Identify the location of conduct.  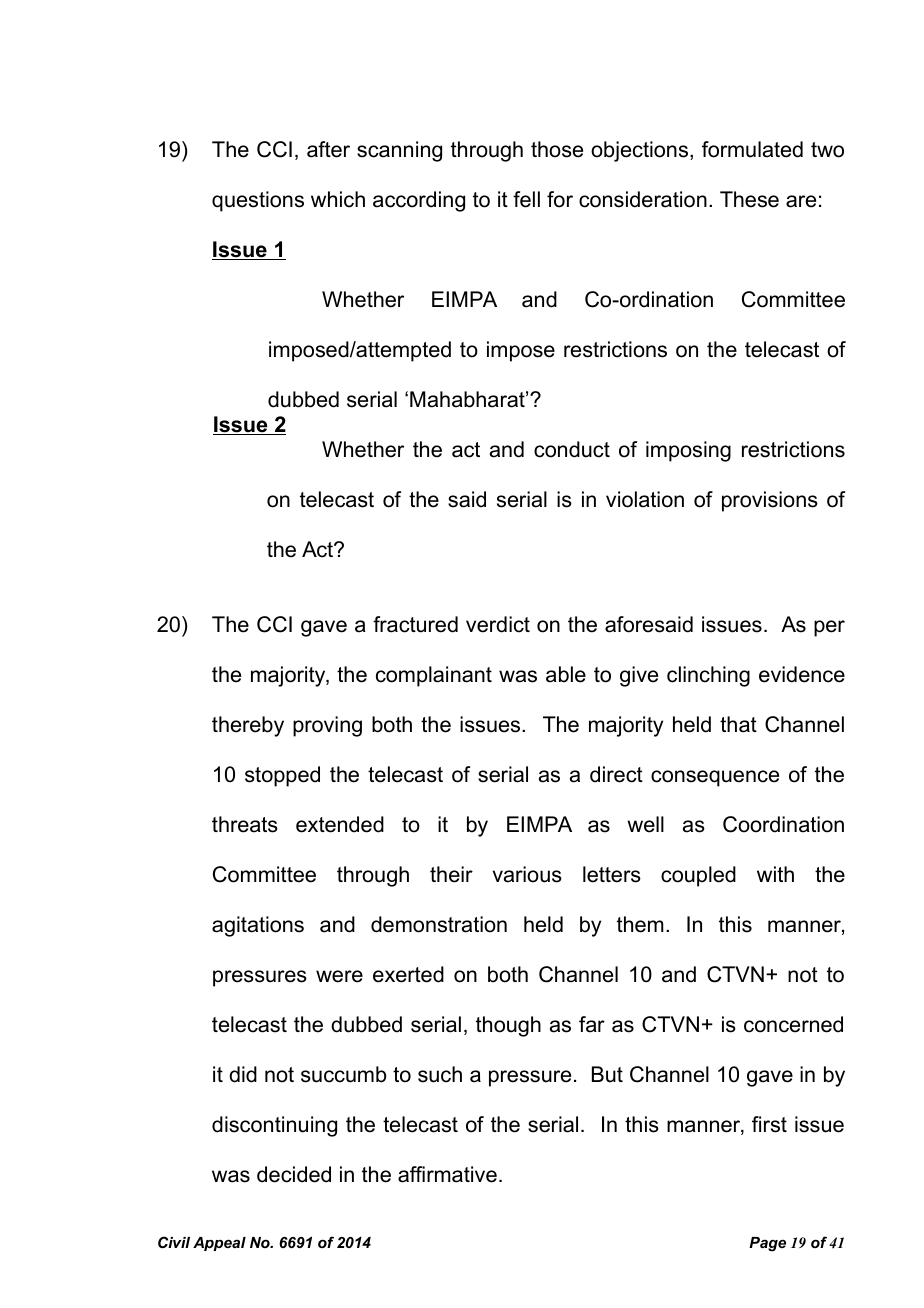
(572, 449).
